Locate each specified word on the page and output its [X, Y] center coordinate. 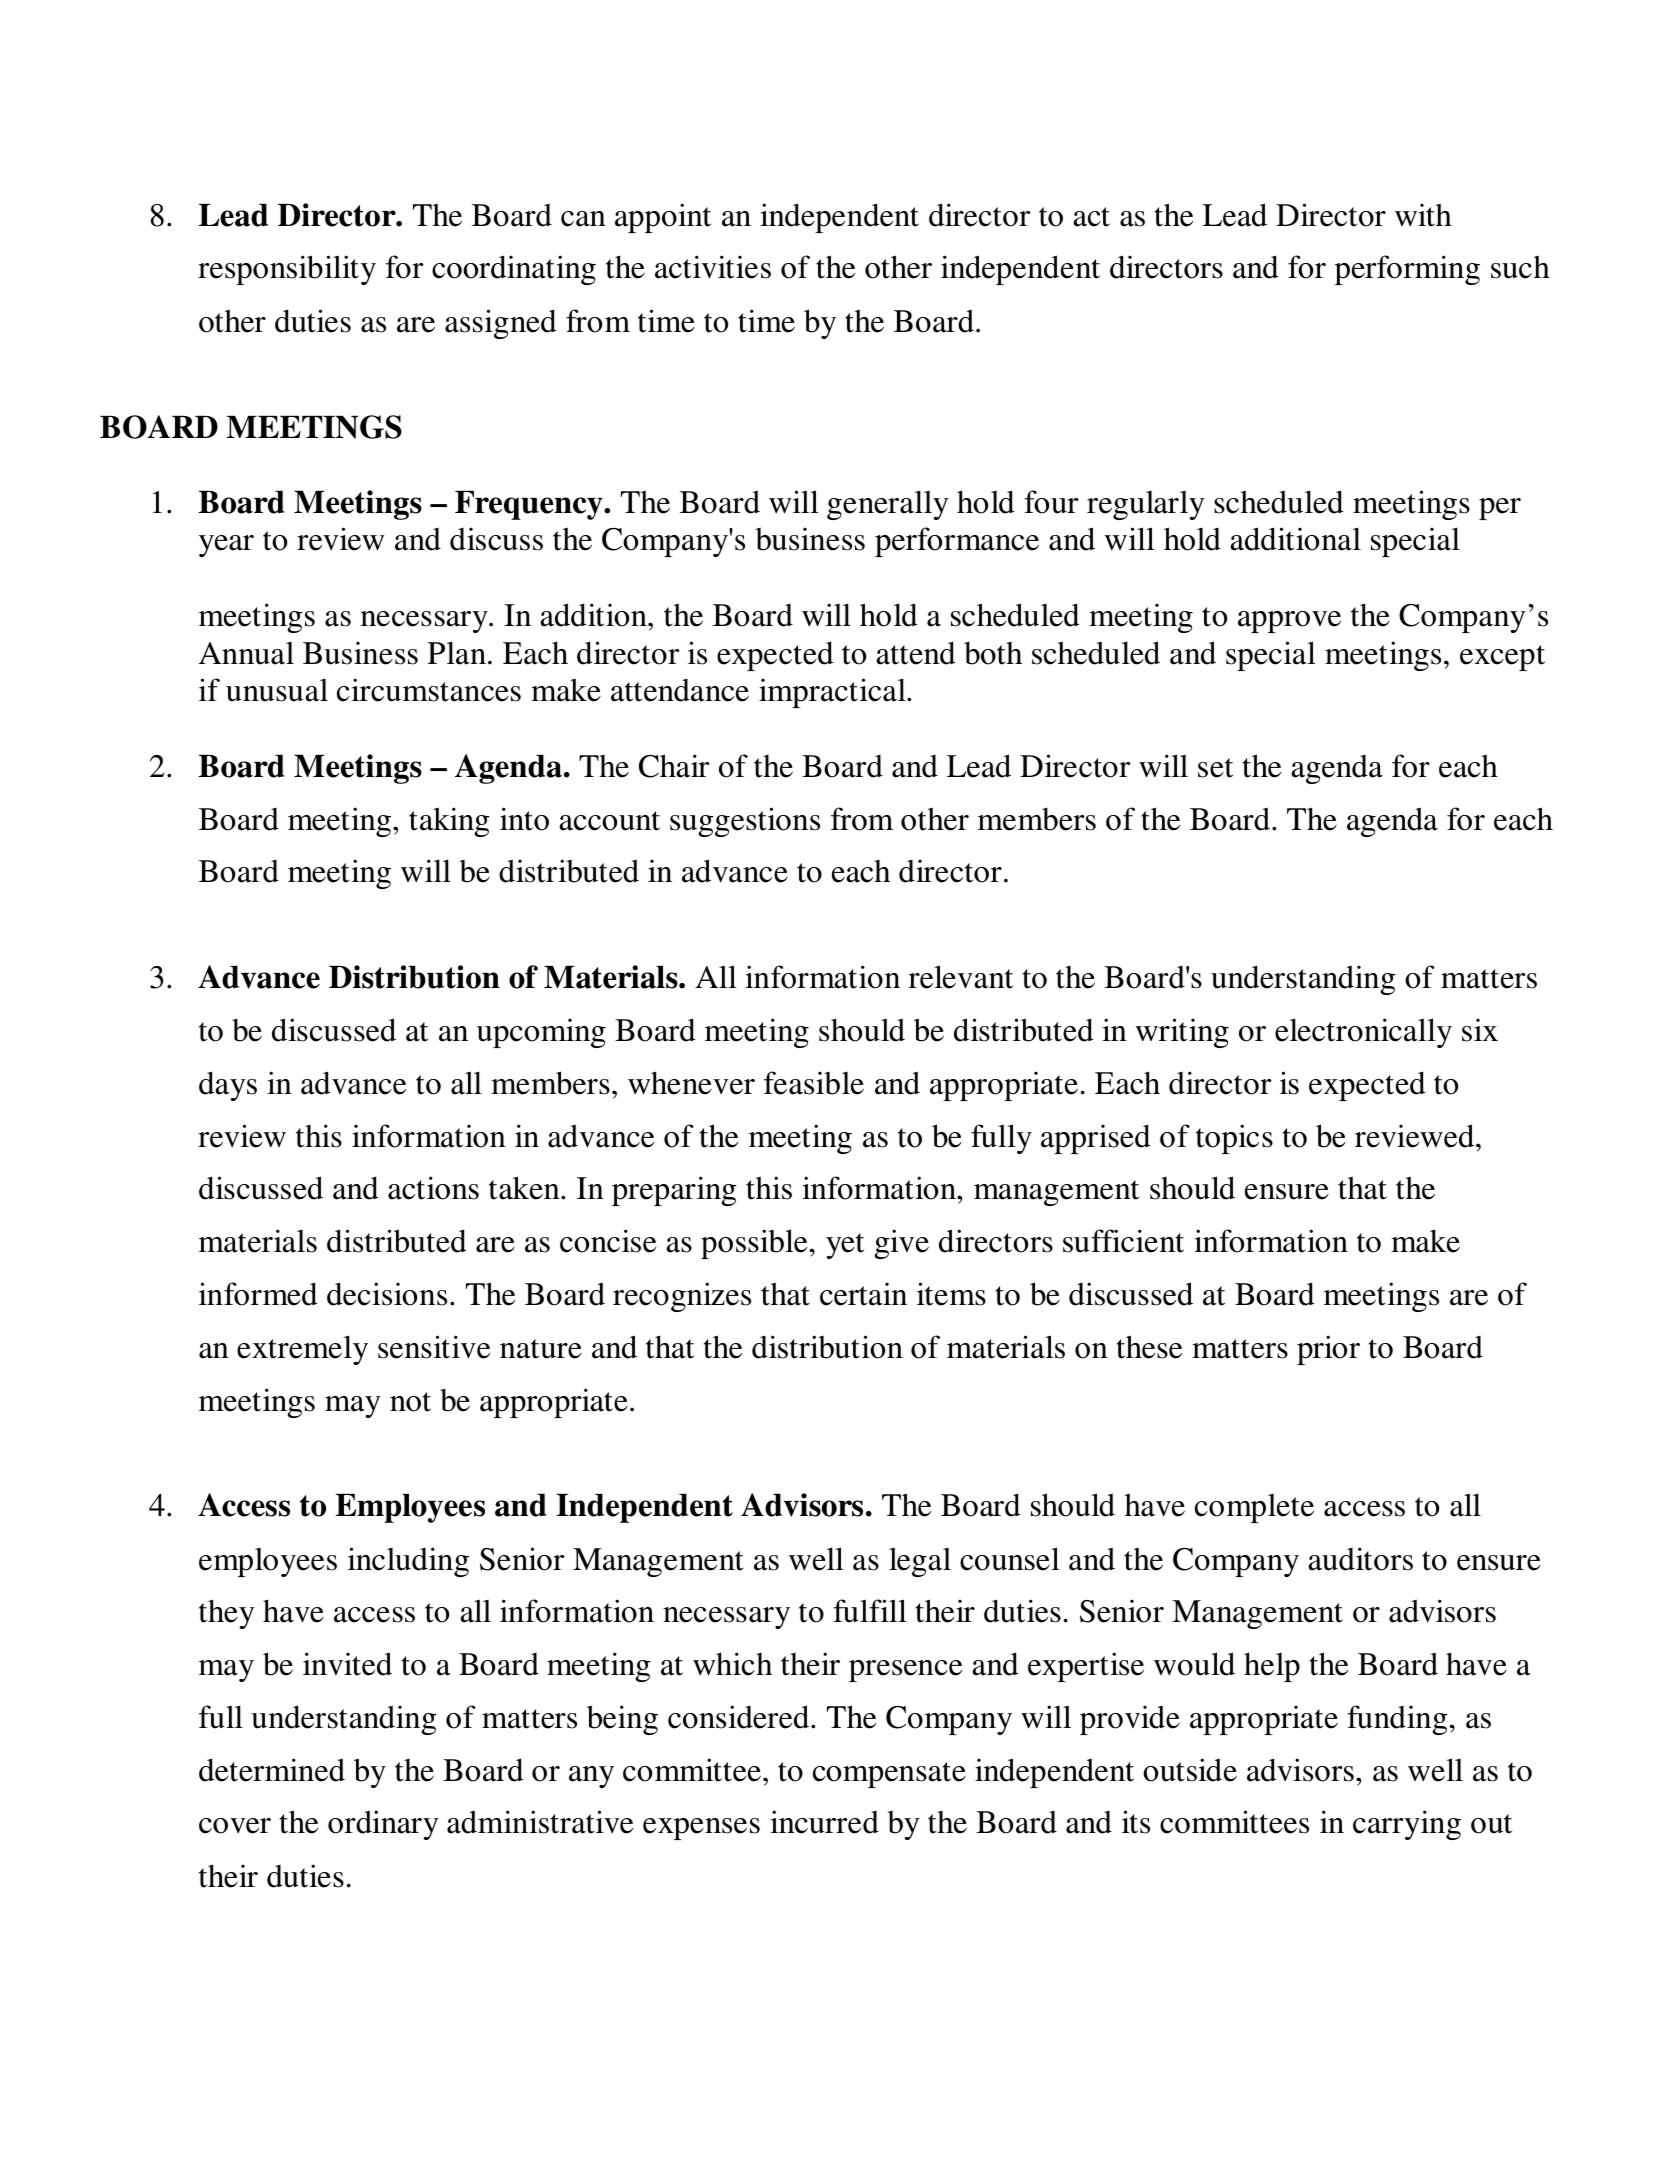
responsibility [287, 270]
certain [863, 1294]
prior [1328, 1350]
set [1215, 768]
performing [1407, 270]
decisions [387, 1294]
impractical [833, 693]
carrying [1407, 1825]
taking [449, 822]
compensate [889, 1775]
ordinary [383, 1825]
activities [713, 267]
